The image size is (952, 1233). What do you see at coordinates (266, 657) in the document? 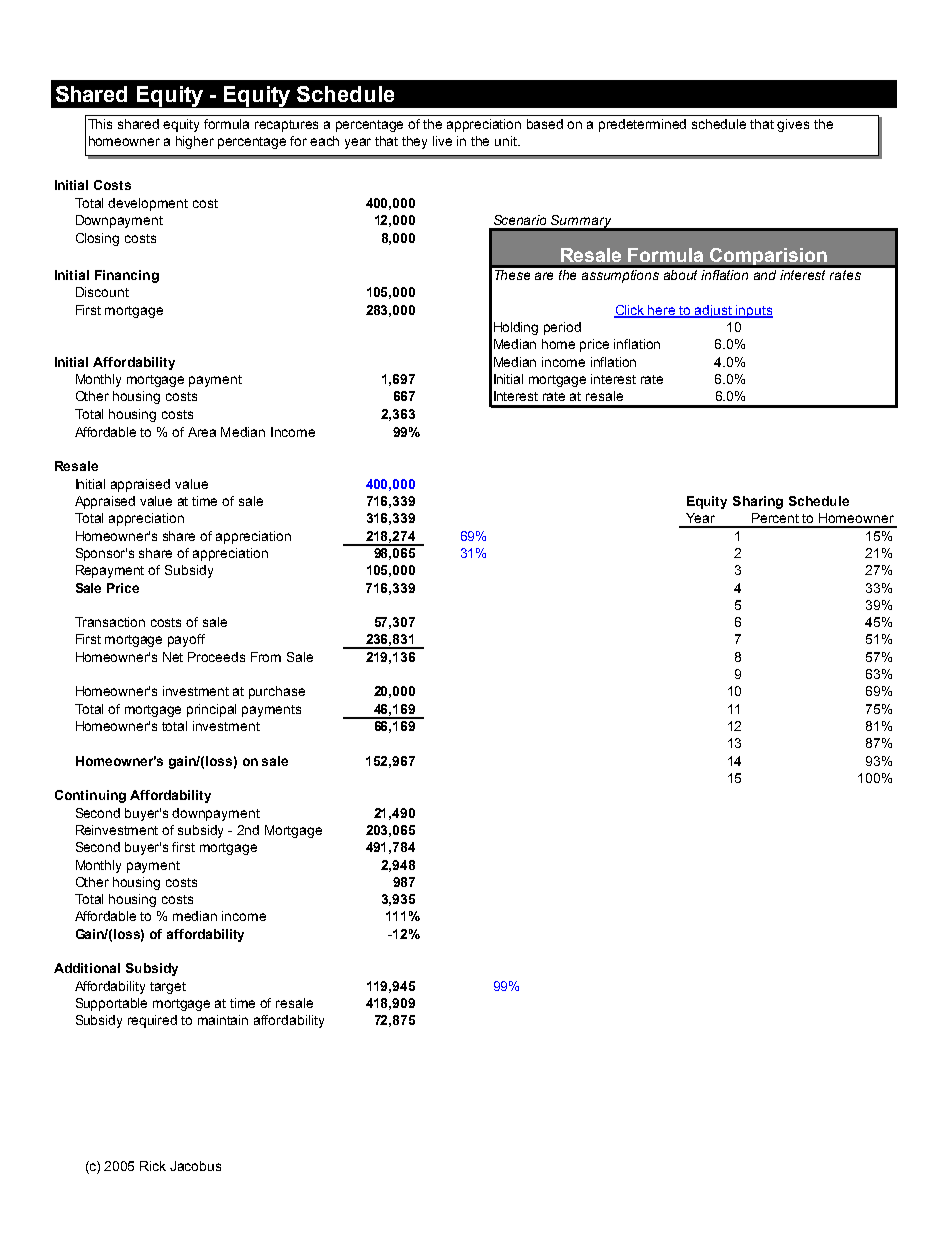
I see `From` at bounding box center [266, 657].
